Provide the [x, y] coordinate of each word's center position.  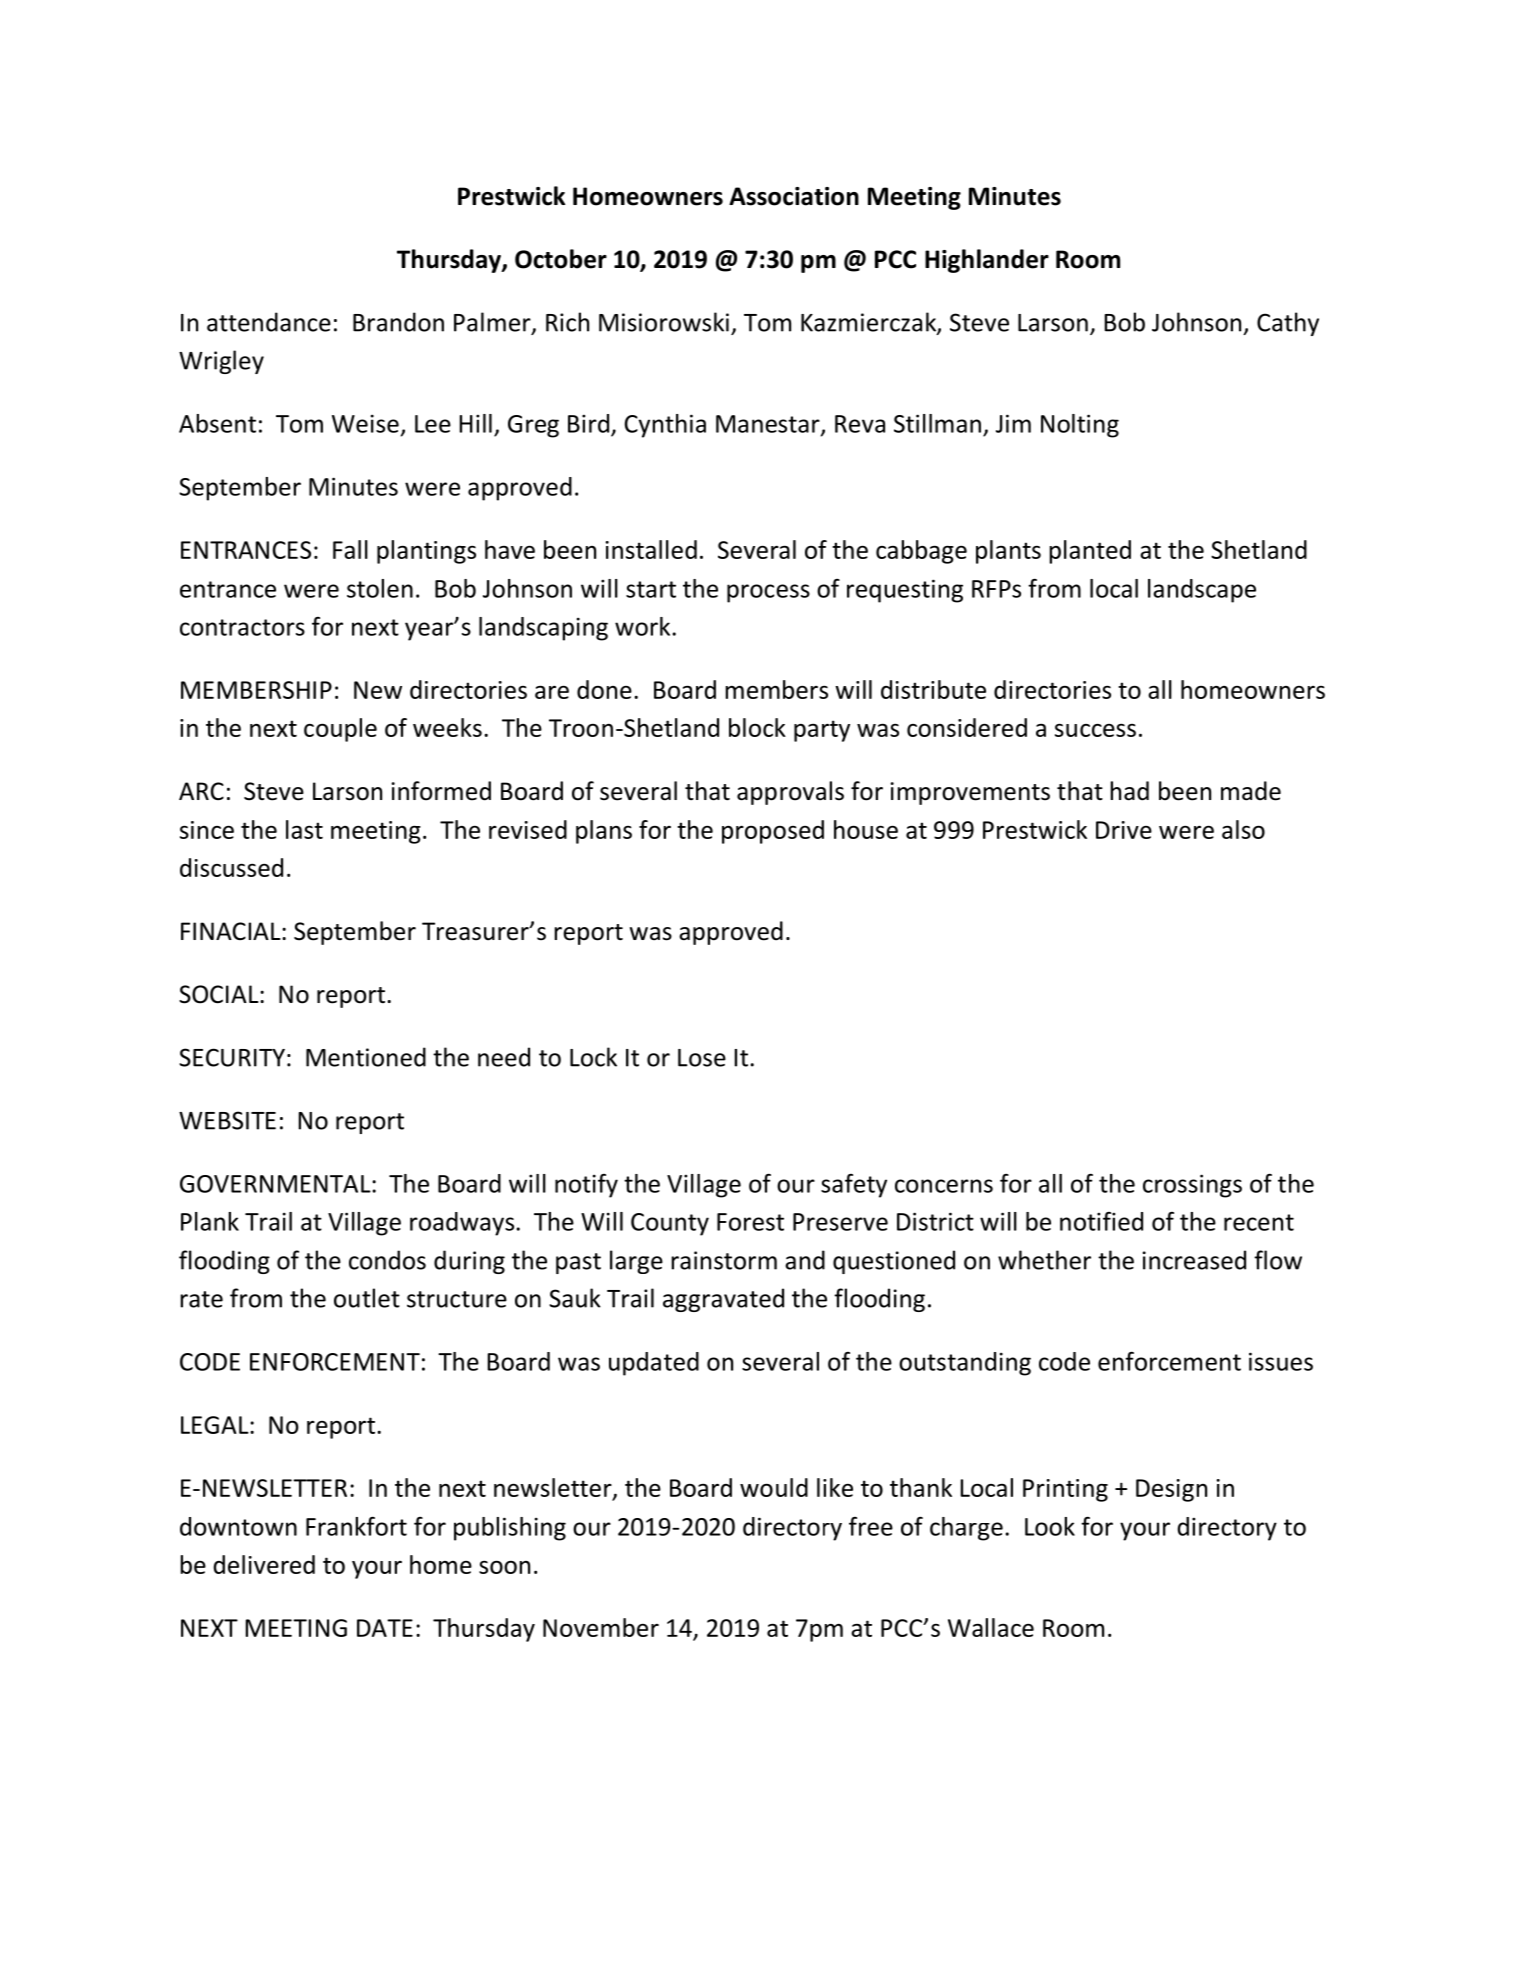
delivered [264, 1564]
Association [794, 196]
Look [1050, 1526]
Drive [1124, 830]
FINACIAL [232, 931]
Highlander [987, 261]
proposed [773, 832]
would [774, 1487]
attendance [269, 322]
